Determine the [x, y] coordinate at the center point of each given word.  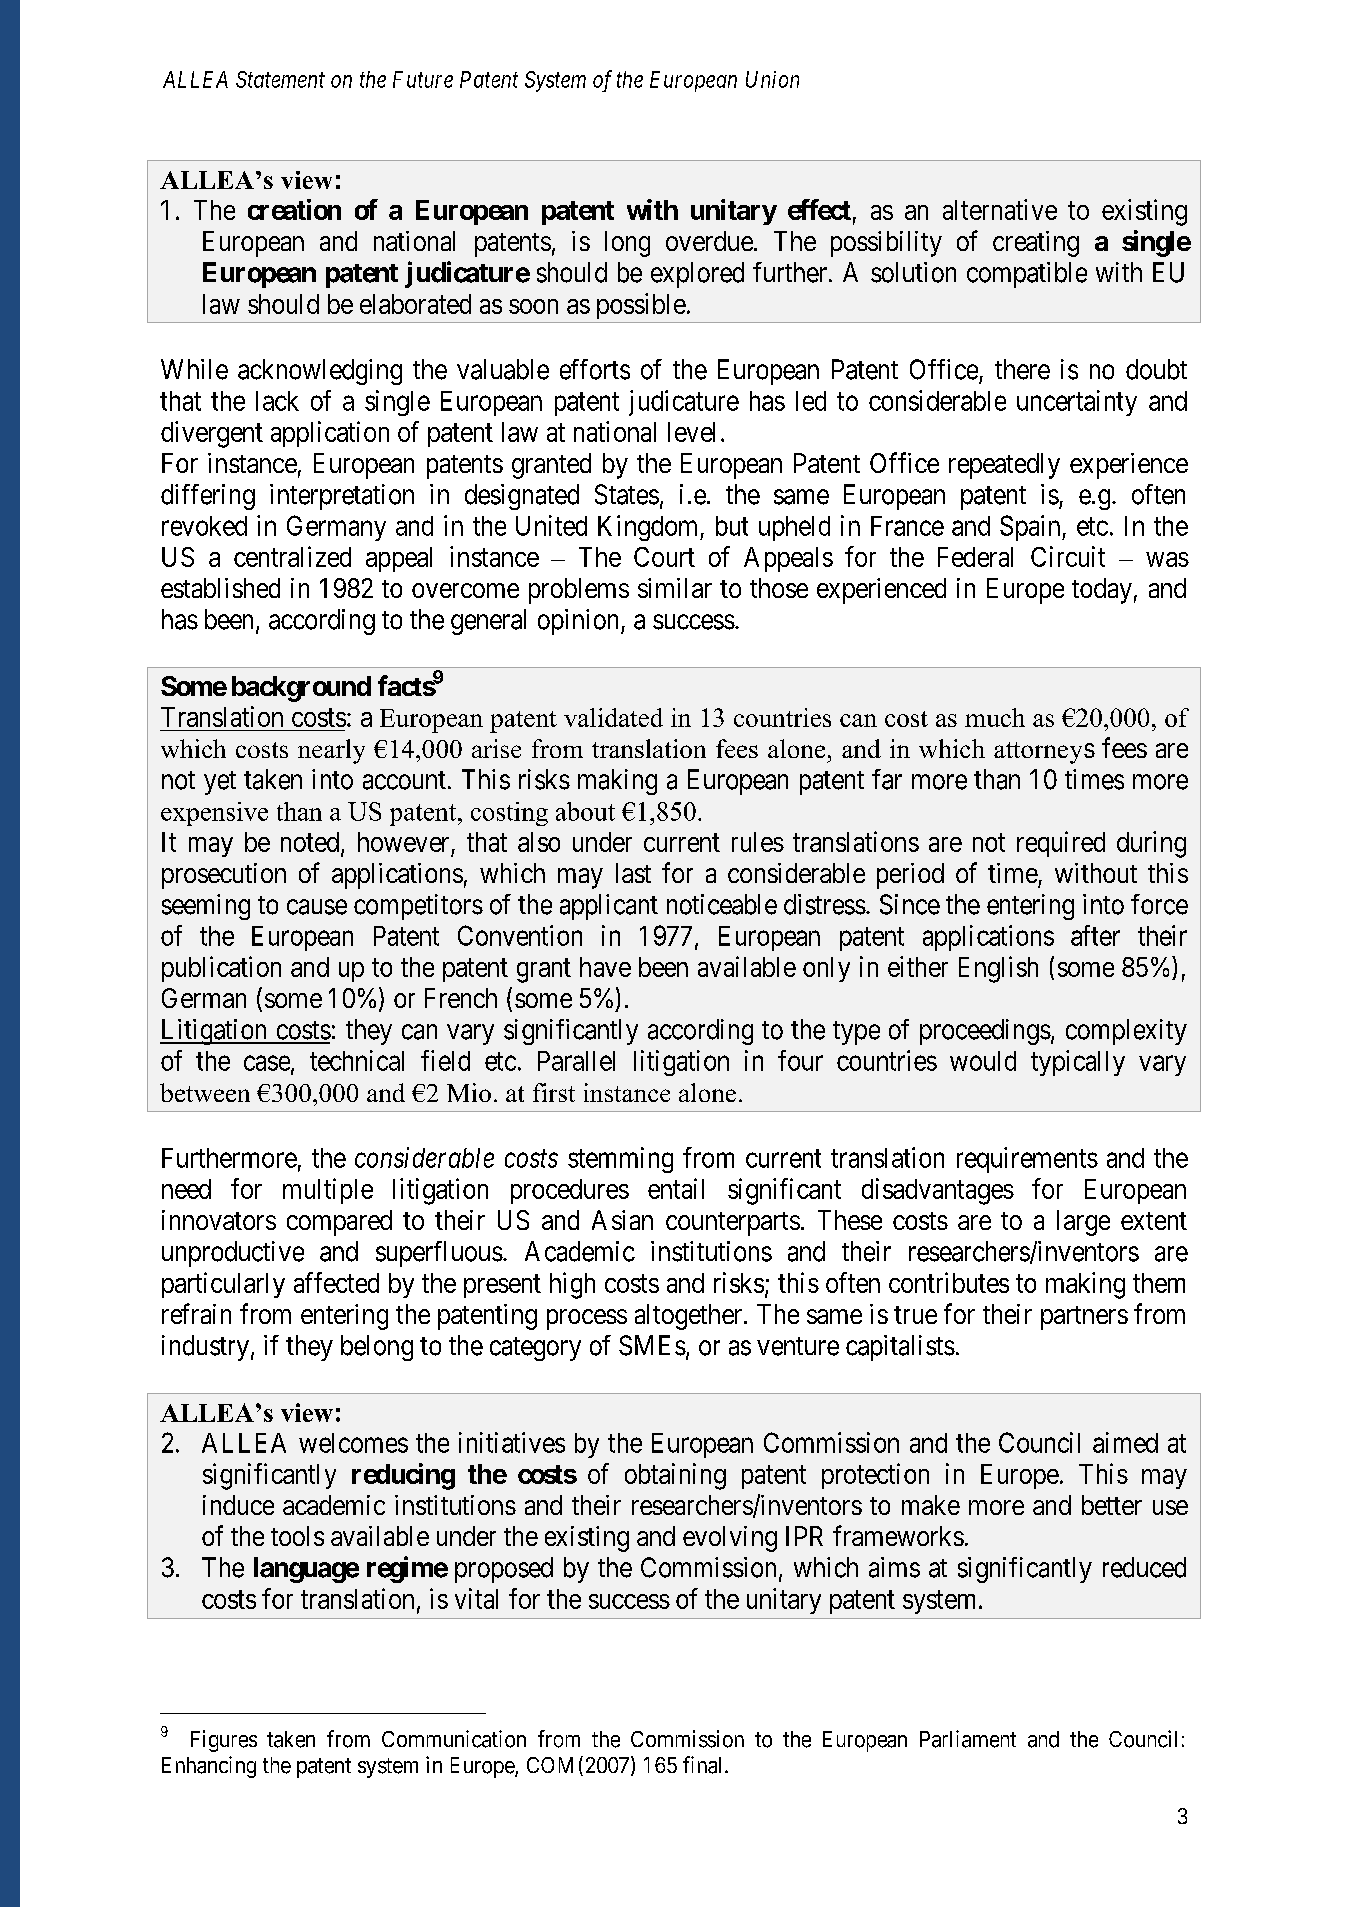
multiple [328, 1191]
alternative [1000, 209]
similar [675, 588]
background [301, 689]
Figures [224, 1741]
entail [676, 1188]
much [995, 717]
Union [772, 79]
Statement [280, 79]
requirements [1027, 1160]
